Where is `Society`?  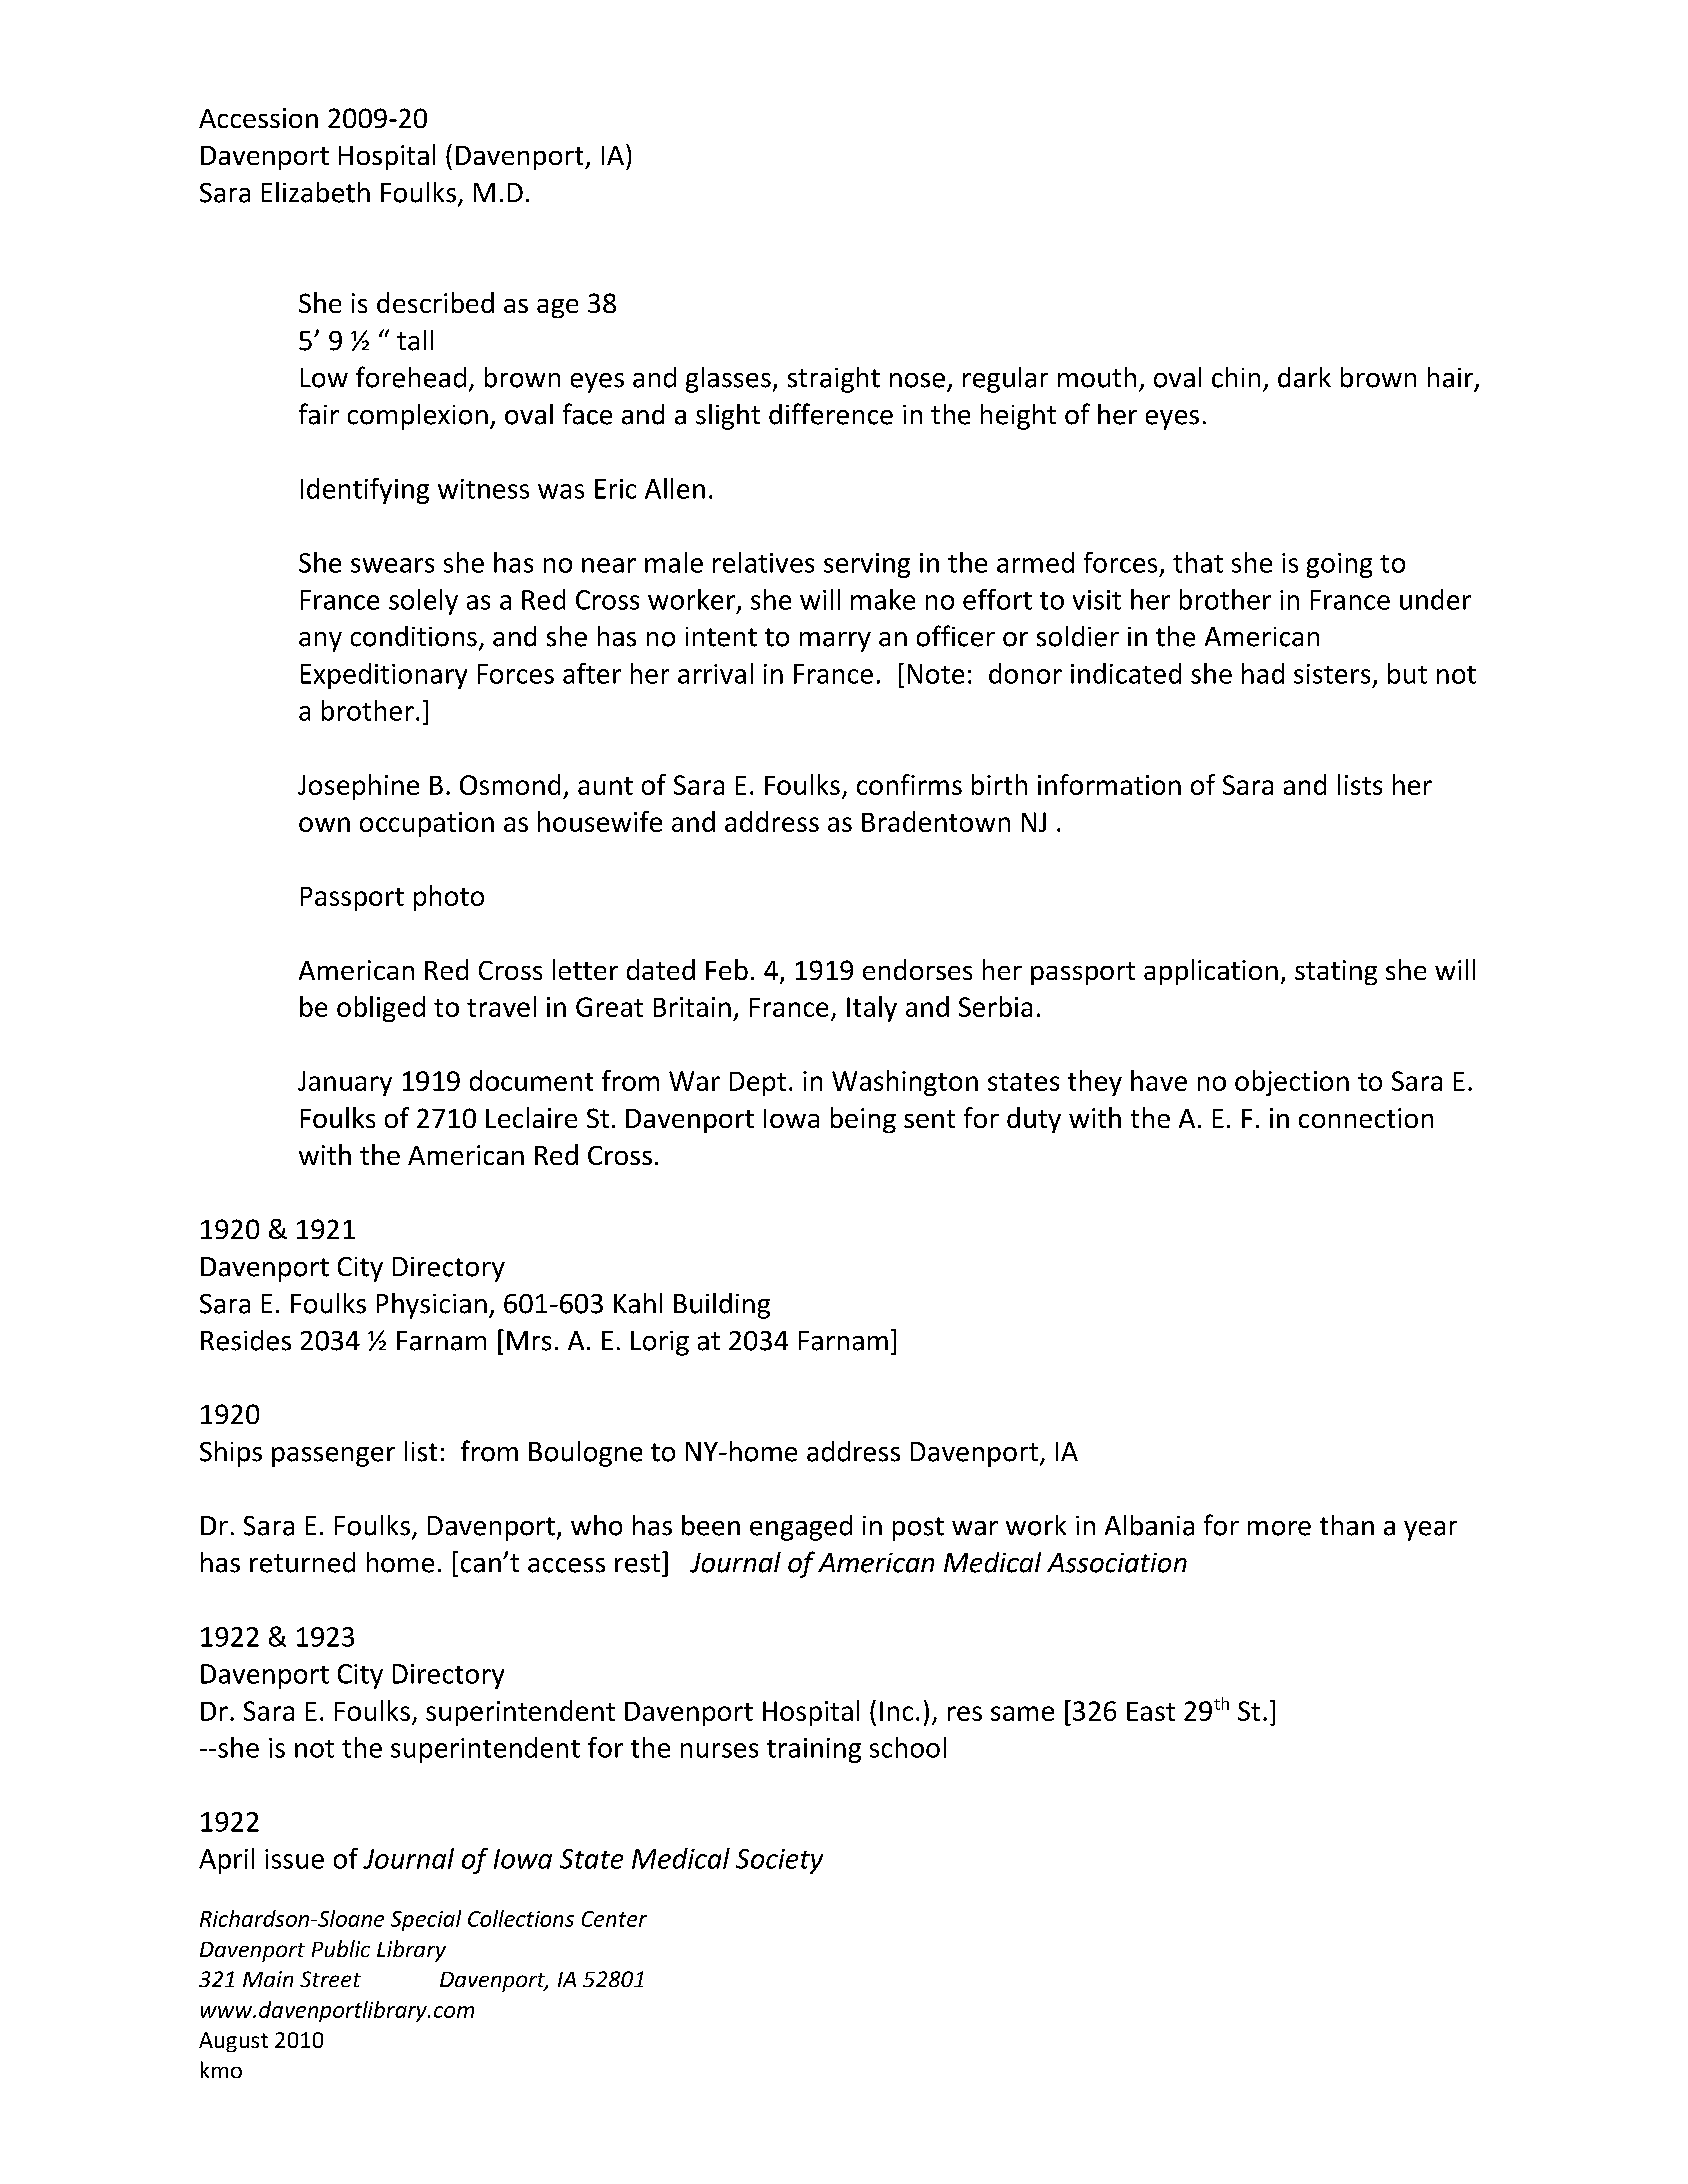 Society is located at coordinates (779, 1861).
